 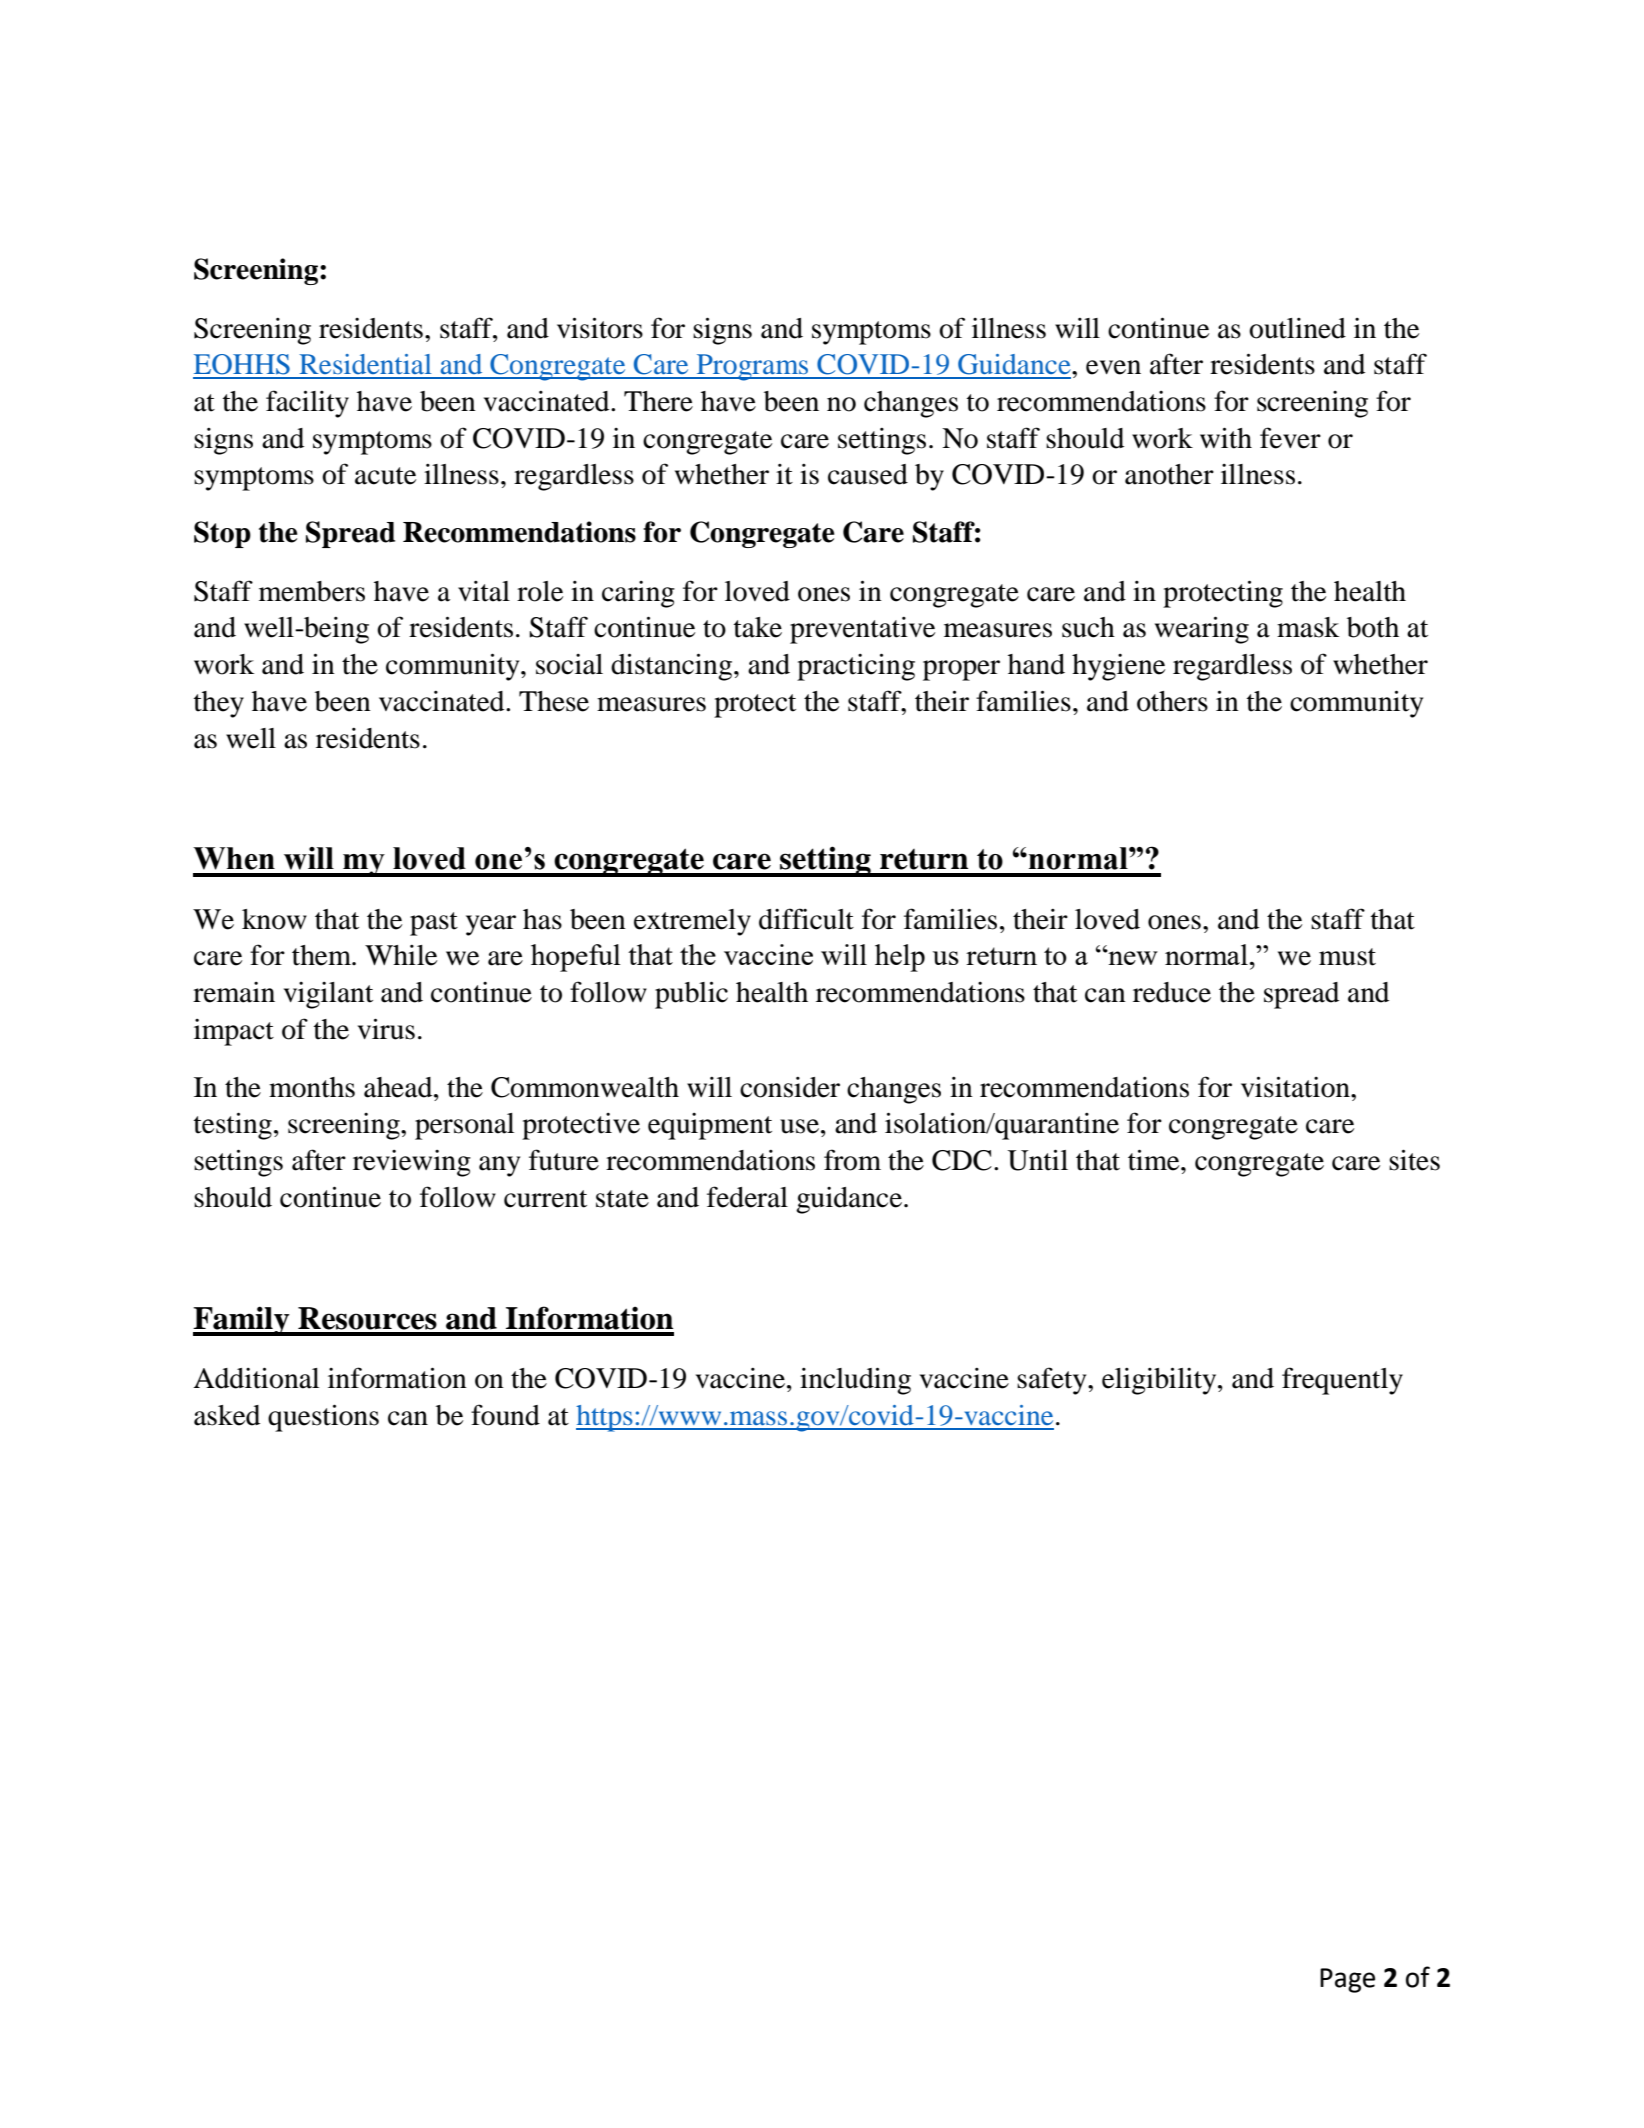 What do you see at coordinates (227, 1415) in the page?
I see `asked` at bounding box center [227, 1415].
